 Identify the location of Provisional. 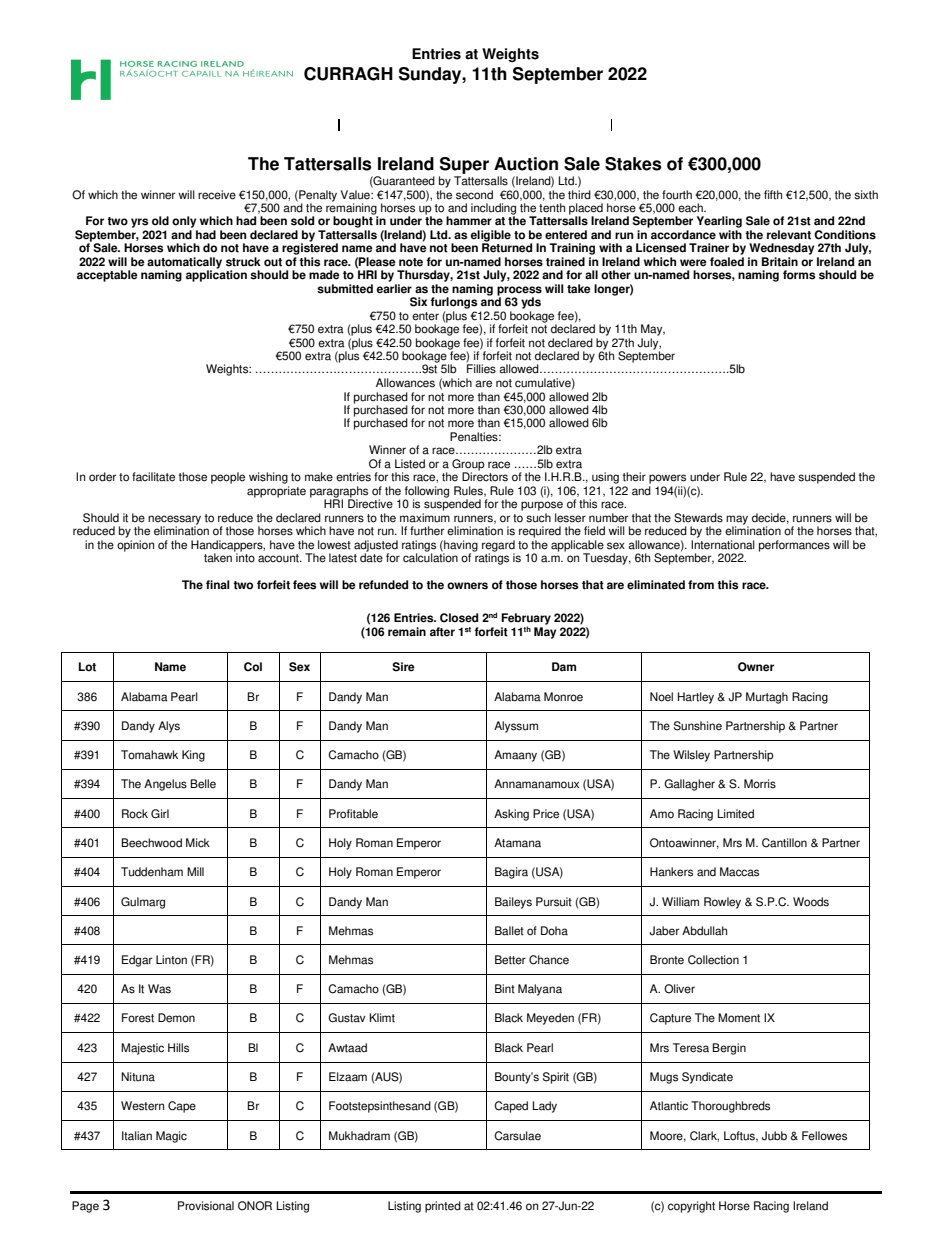
(206, 1206).
